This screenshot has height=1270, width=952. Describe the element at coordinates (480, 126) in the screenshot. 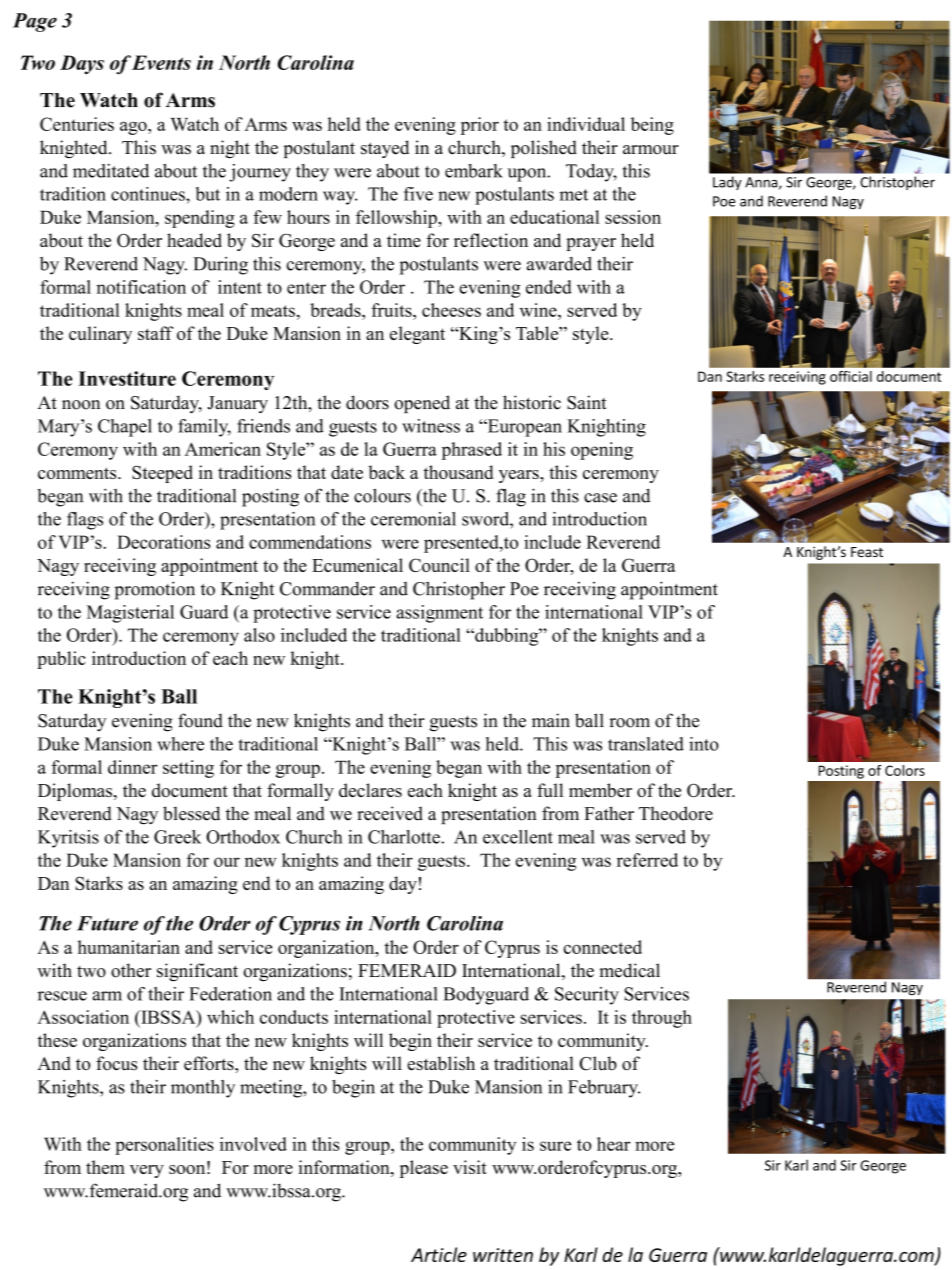

I see `prior` at that location.
